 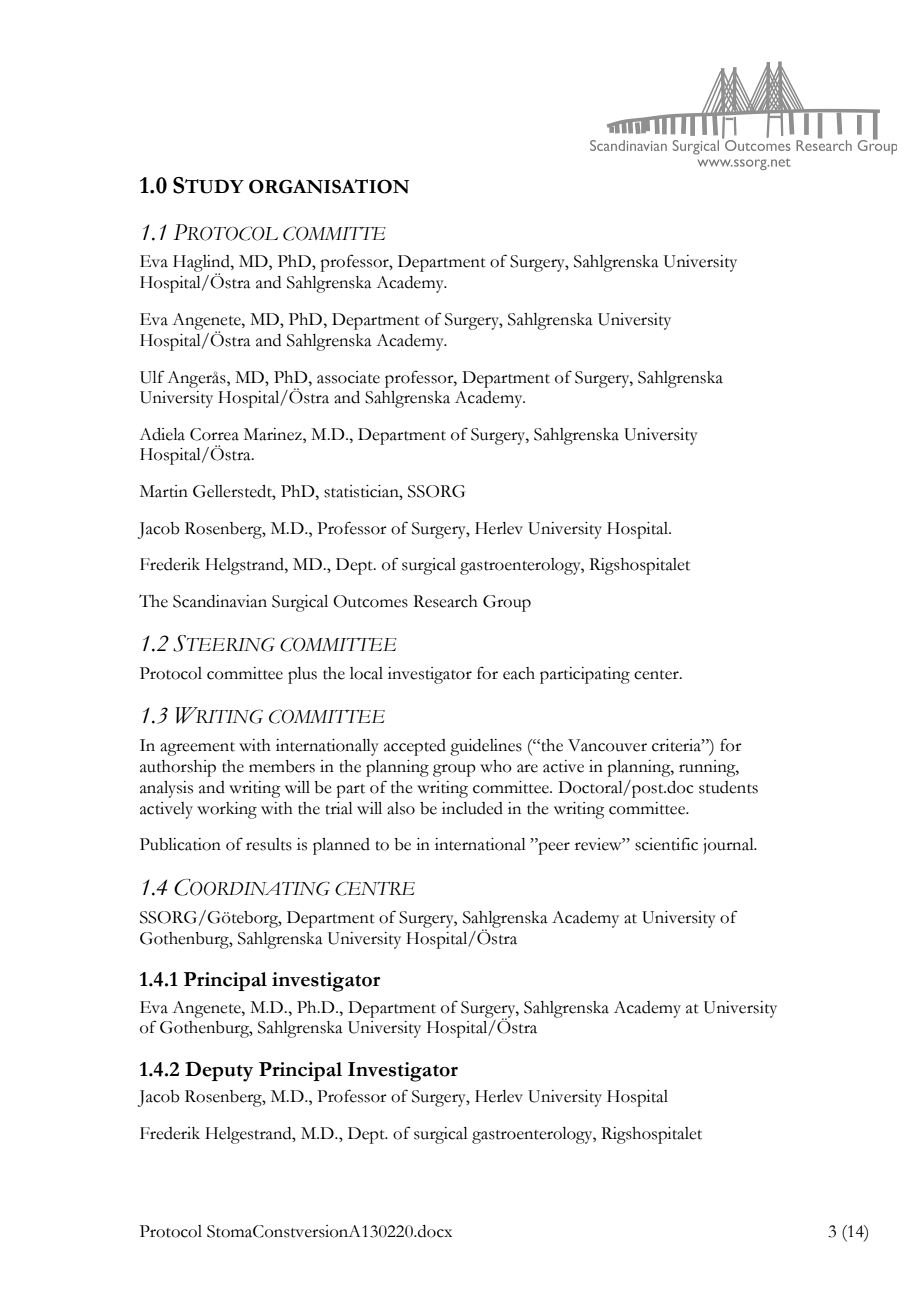 I want to click on CENTRE, so click(x=375, y=888).
